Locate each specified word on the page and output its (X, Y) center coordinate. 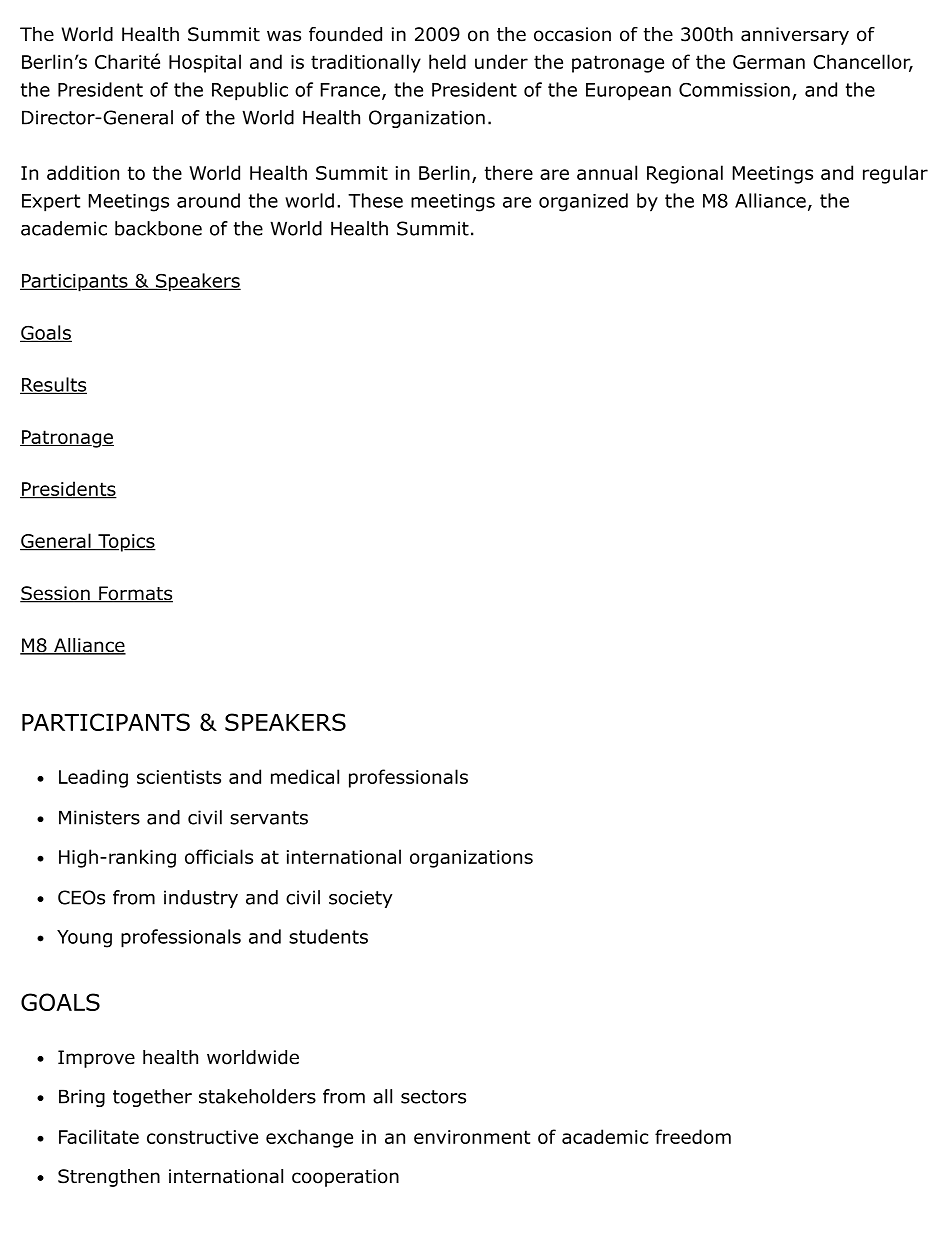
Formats (135, 594)
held (447, 61)
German (769, 62)
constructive (202, 1137)
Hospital (205, 63)
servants (269, 818)
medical (305, 776)
